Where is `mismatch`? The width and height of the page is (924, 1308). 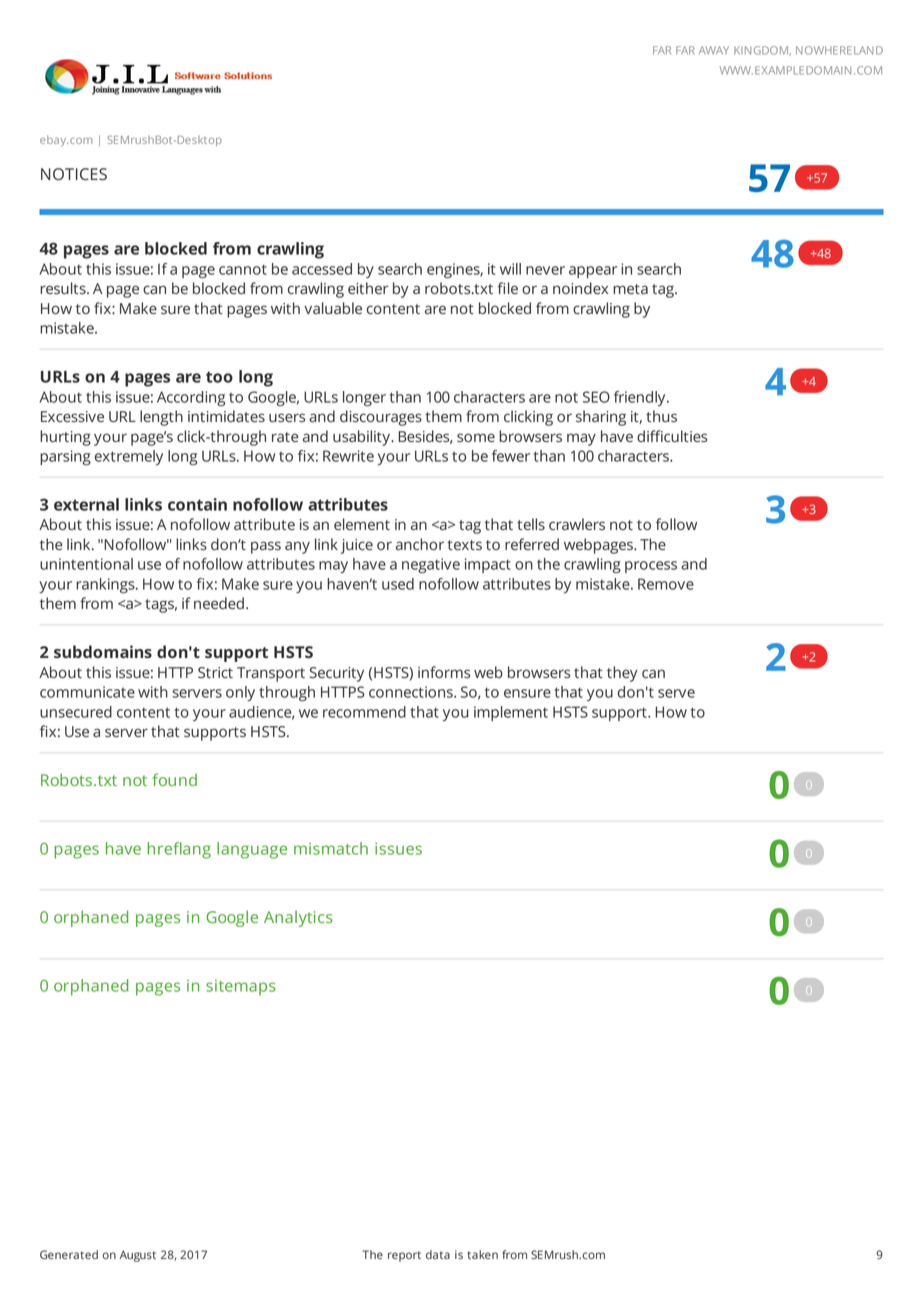
mismatch is located at coordinates (331, 848).
